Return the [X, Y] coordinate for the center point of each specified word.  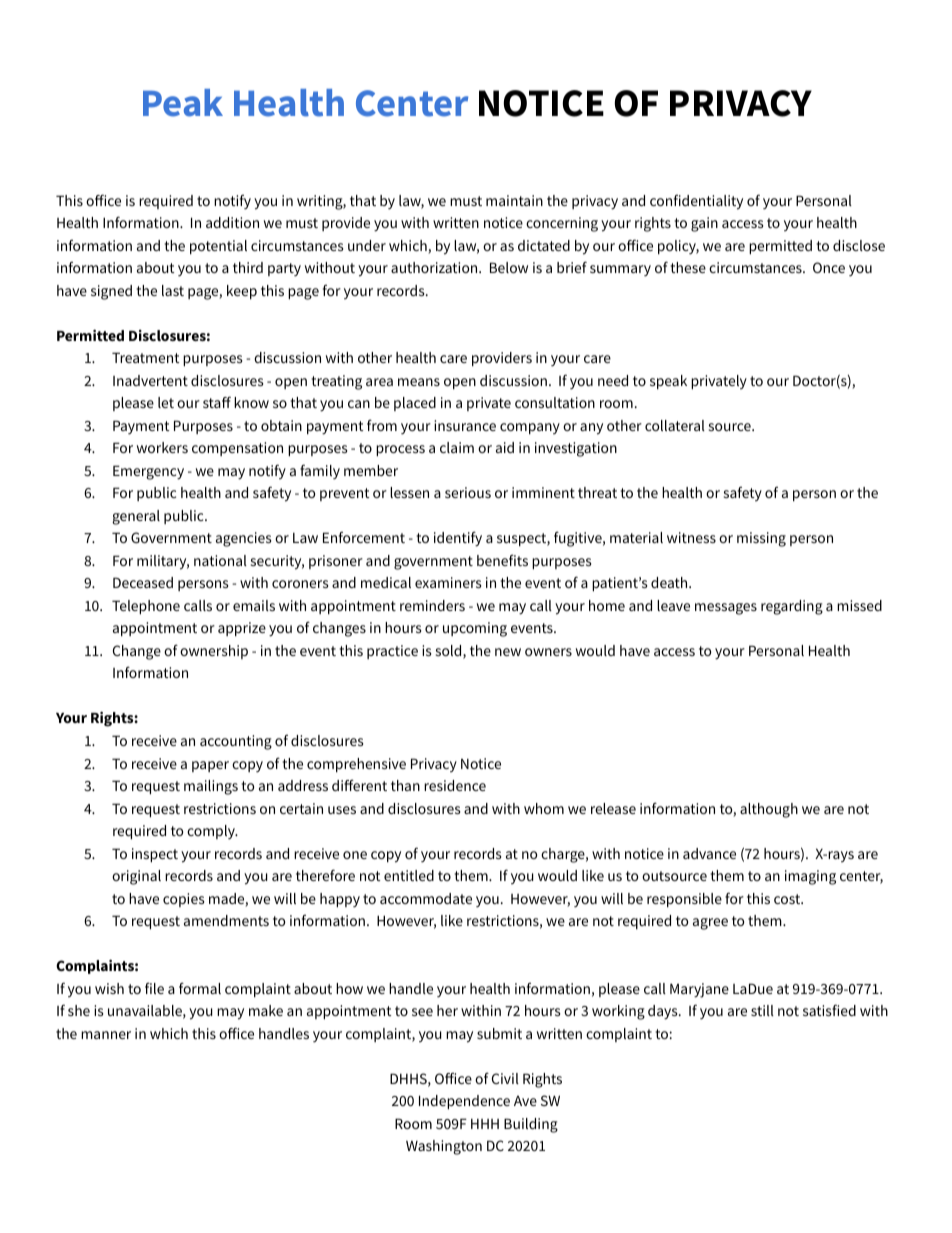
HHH [485, 1124]
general [136, 517]
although [769, 810]
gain [704, 224]
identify [458, 539]
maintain [514, 200]
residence [455, 785]
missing [761, 539]
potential [218, 247]
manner [106, 1035]
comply [212, 832]
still [762, 1010]
